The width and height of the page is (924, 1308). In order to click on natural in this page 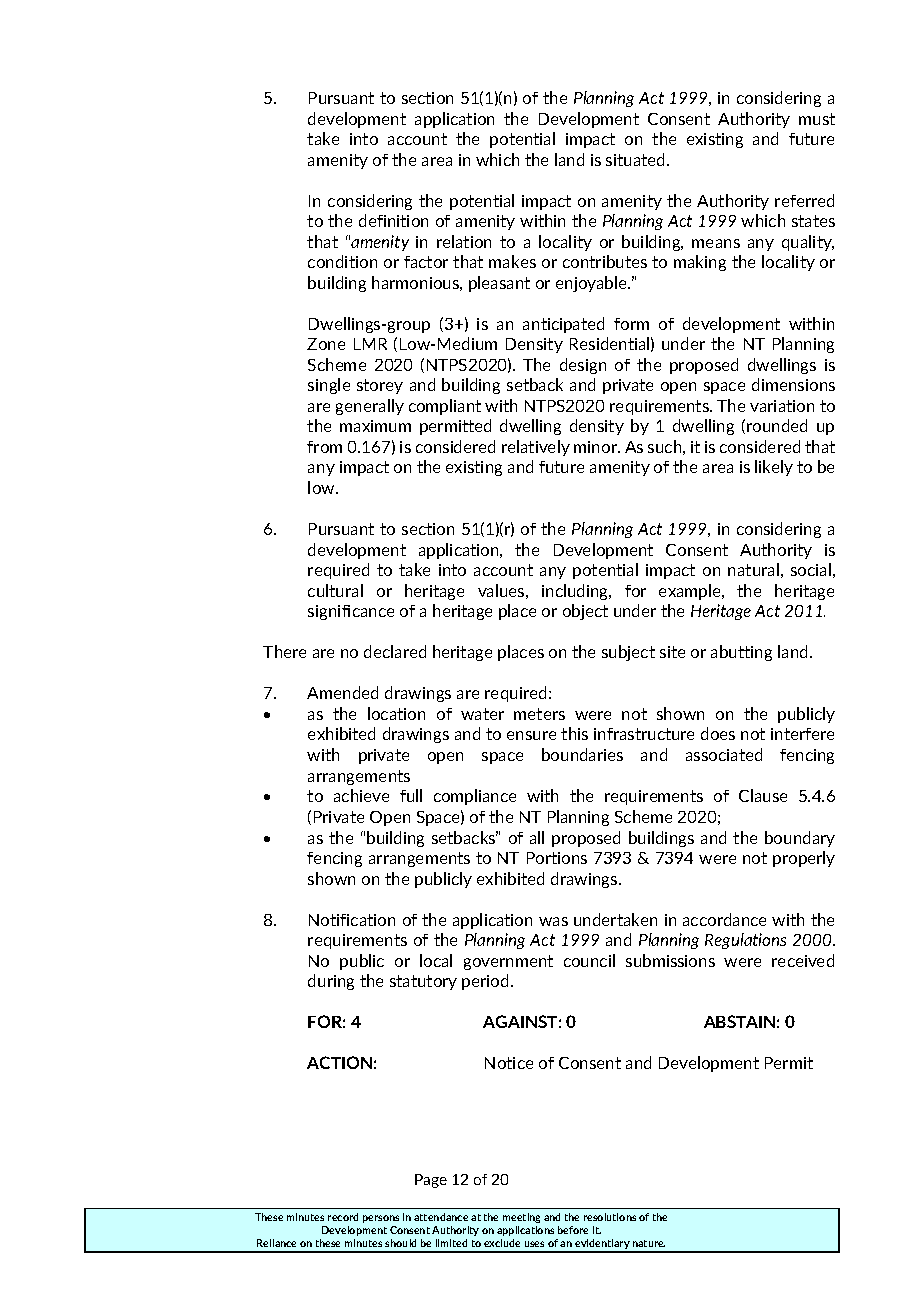, I will do `click(753, 569)`.
